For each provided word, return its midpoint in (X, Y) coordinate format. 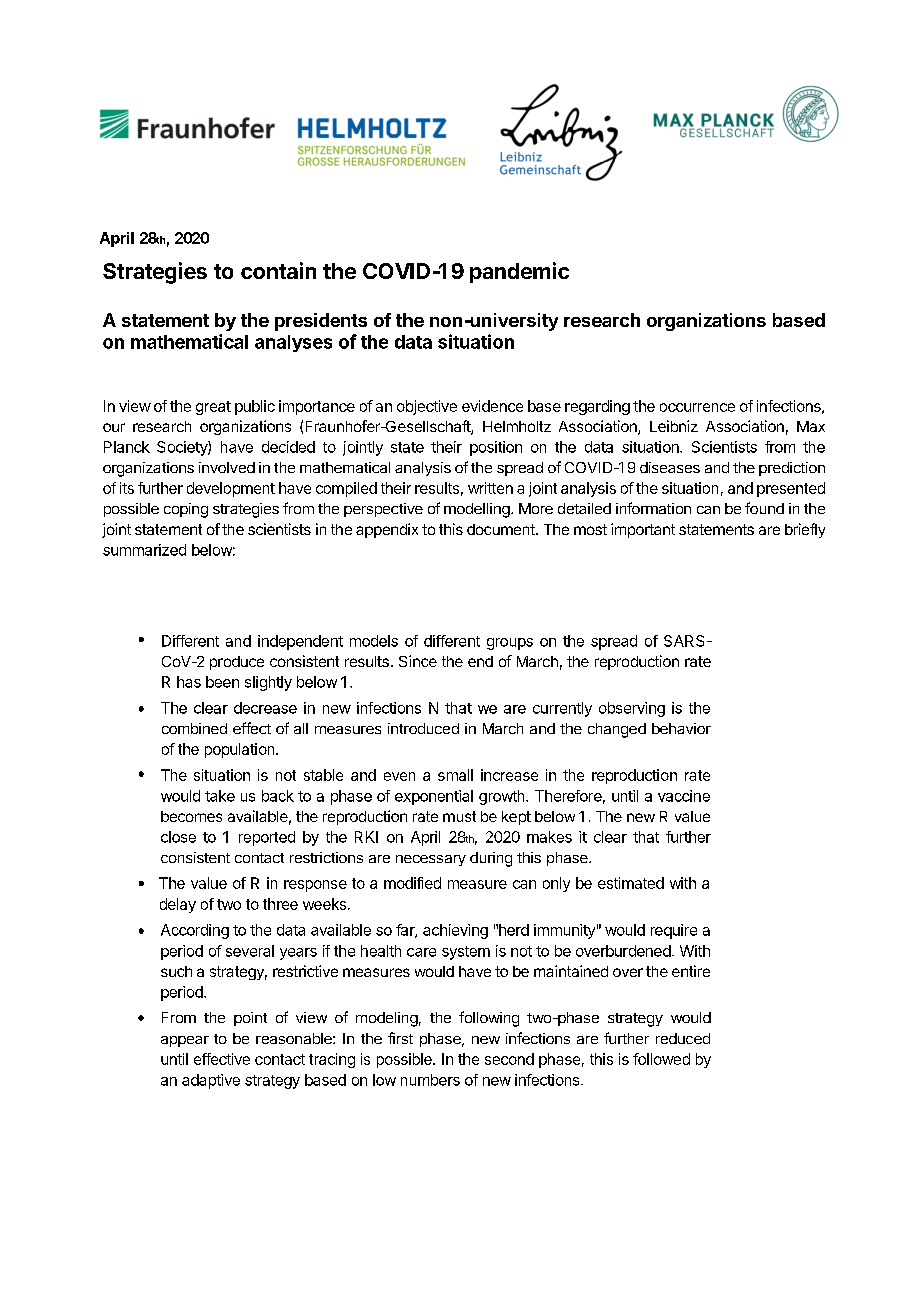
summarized (144, 550)
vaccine (684, 796)
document (502, 529)
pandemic (519, 272)
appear (185, 1041)
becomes (191, 816)
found (764, 508)
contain (278, 270)
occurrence (697, 407)
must (459, 816)
